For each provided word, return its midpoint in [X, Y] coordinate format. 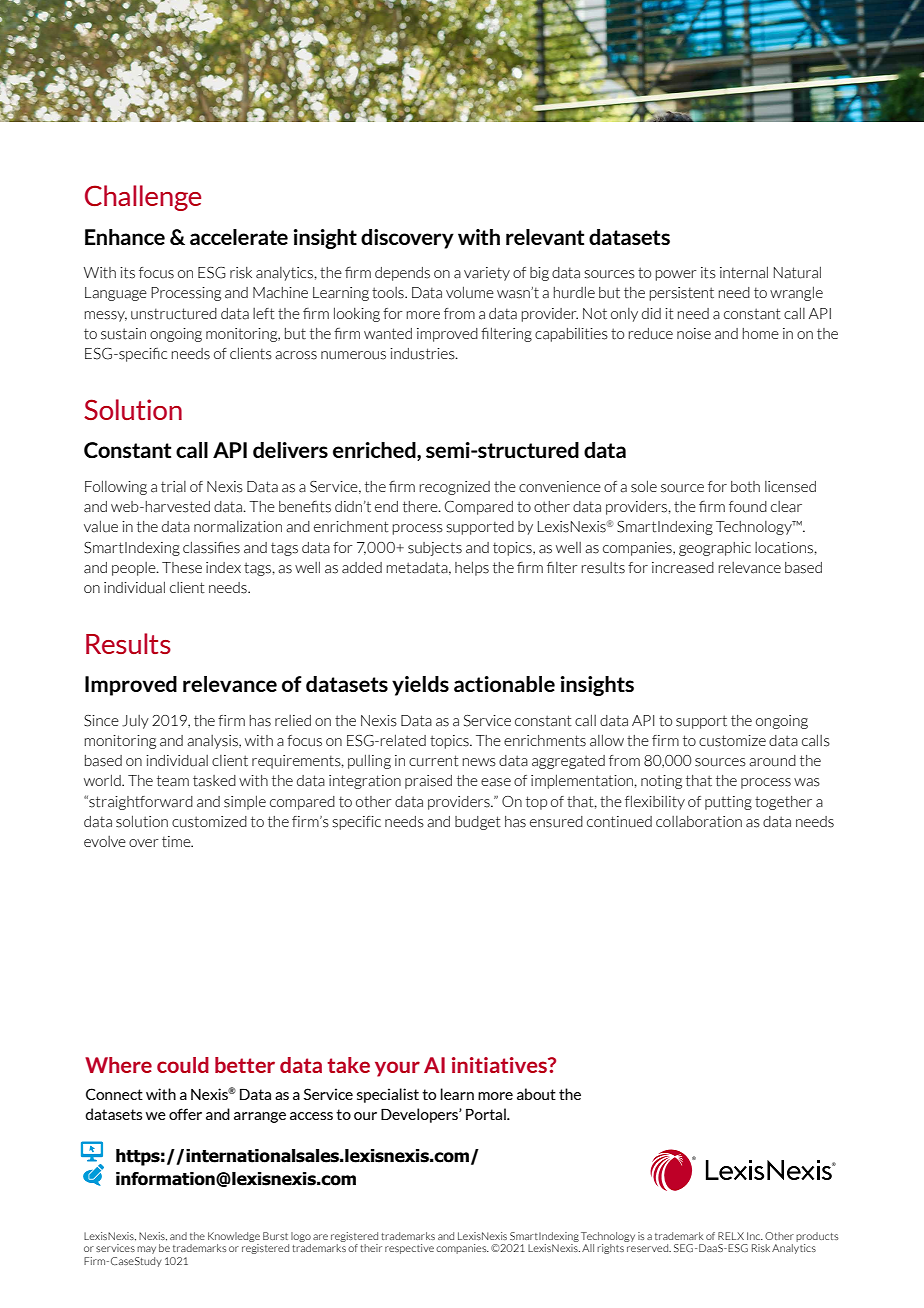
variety [487, 274]
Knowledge [234, 1237]
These [182, 568]
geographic [715, 549]
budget [478, 823]
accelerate [239, 237]
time [177, 841]
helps [472, 568]
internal [744, 272]
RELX [731, 1236]
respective [409, 1249]
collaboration [699, 822]
